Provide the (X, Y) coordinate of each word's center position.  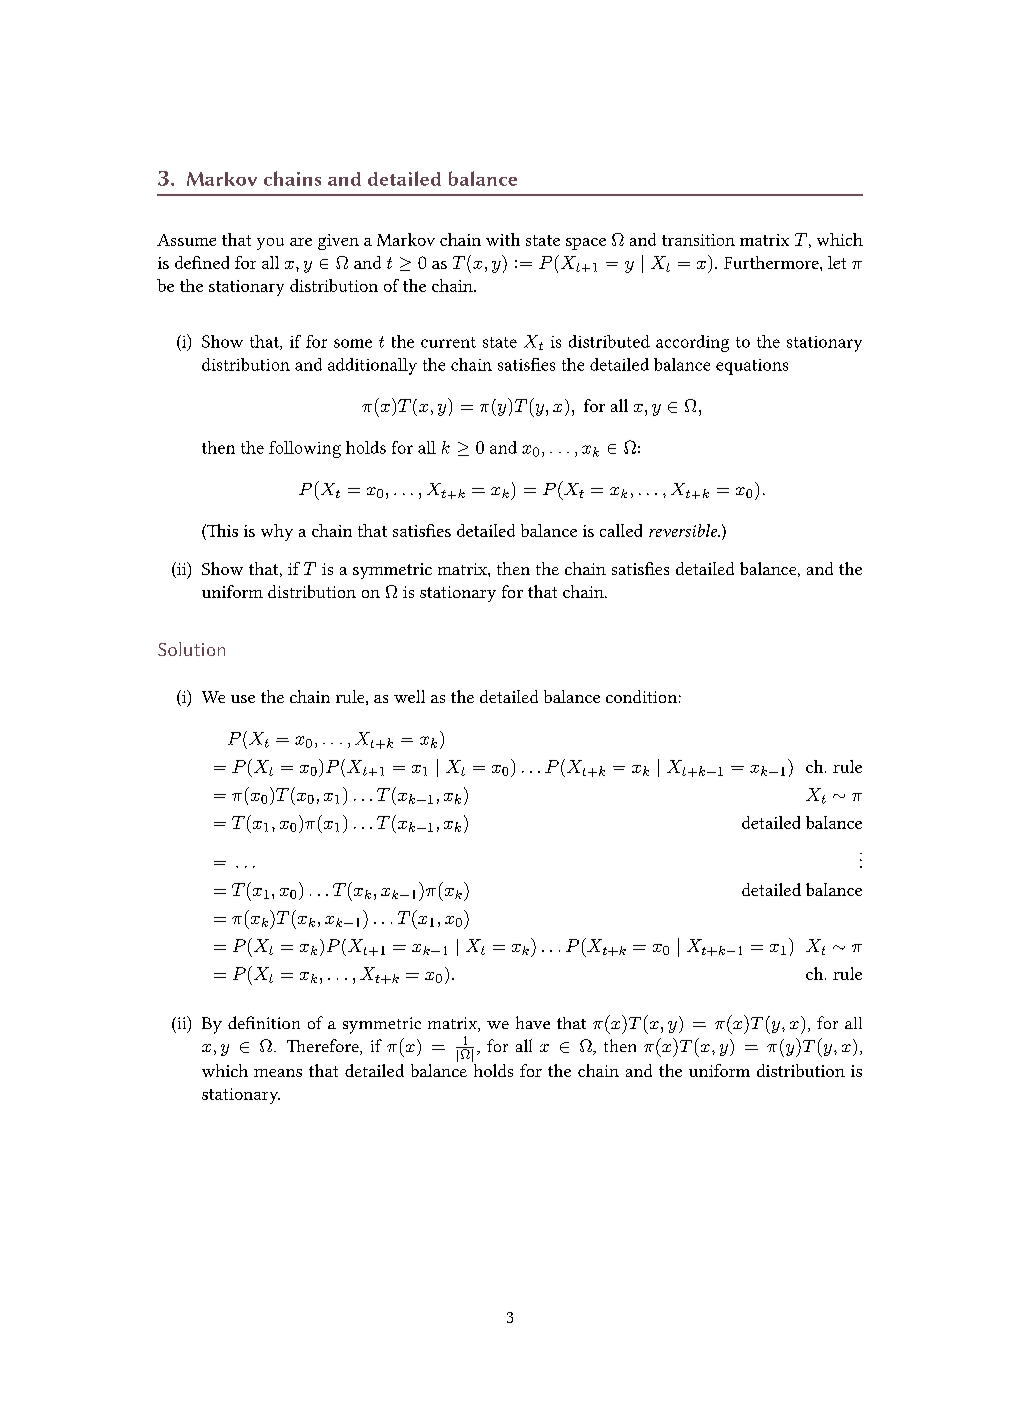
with (503, 239)
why (277, 532)
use (243, 699)
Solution (191, 649)
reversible (684, 530)
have (533, 1022)
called (621, 530)
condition (641, 696)
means (278, 1073)
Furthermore (772, 262)
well (409, 696)
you (270, 244)
